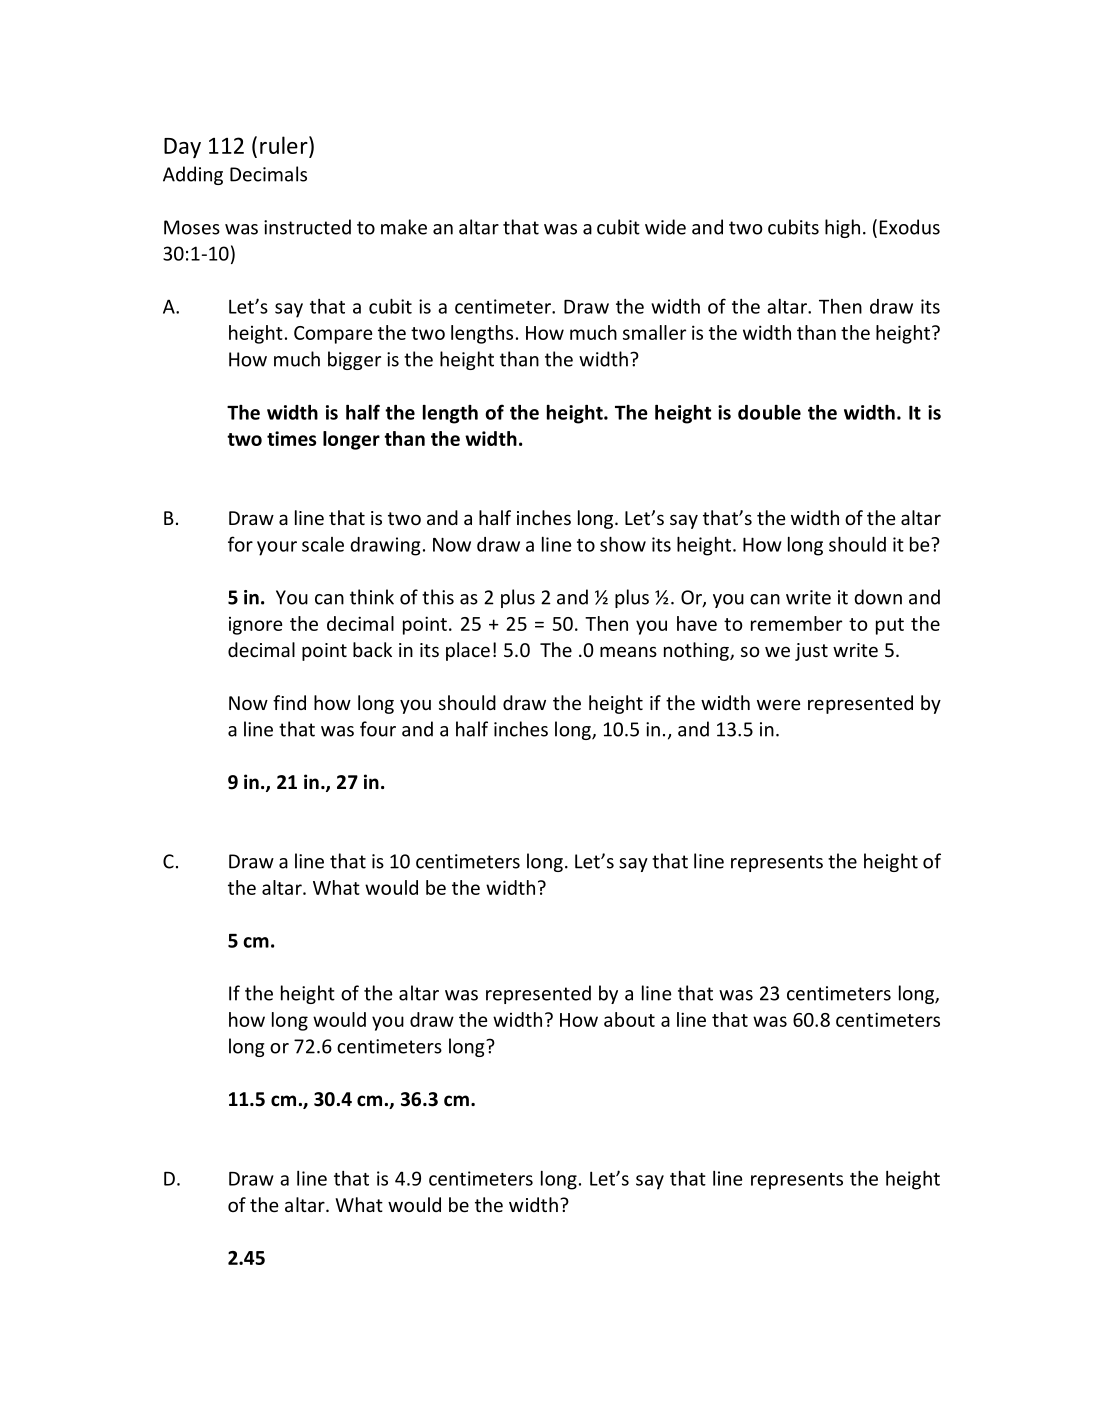  I want to click on about, so click(629, 1019).
